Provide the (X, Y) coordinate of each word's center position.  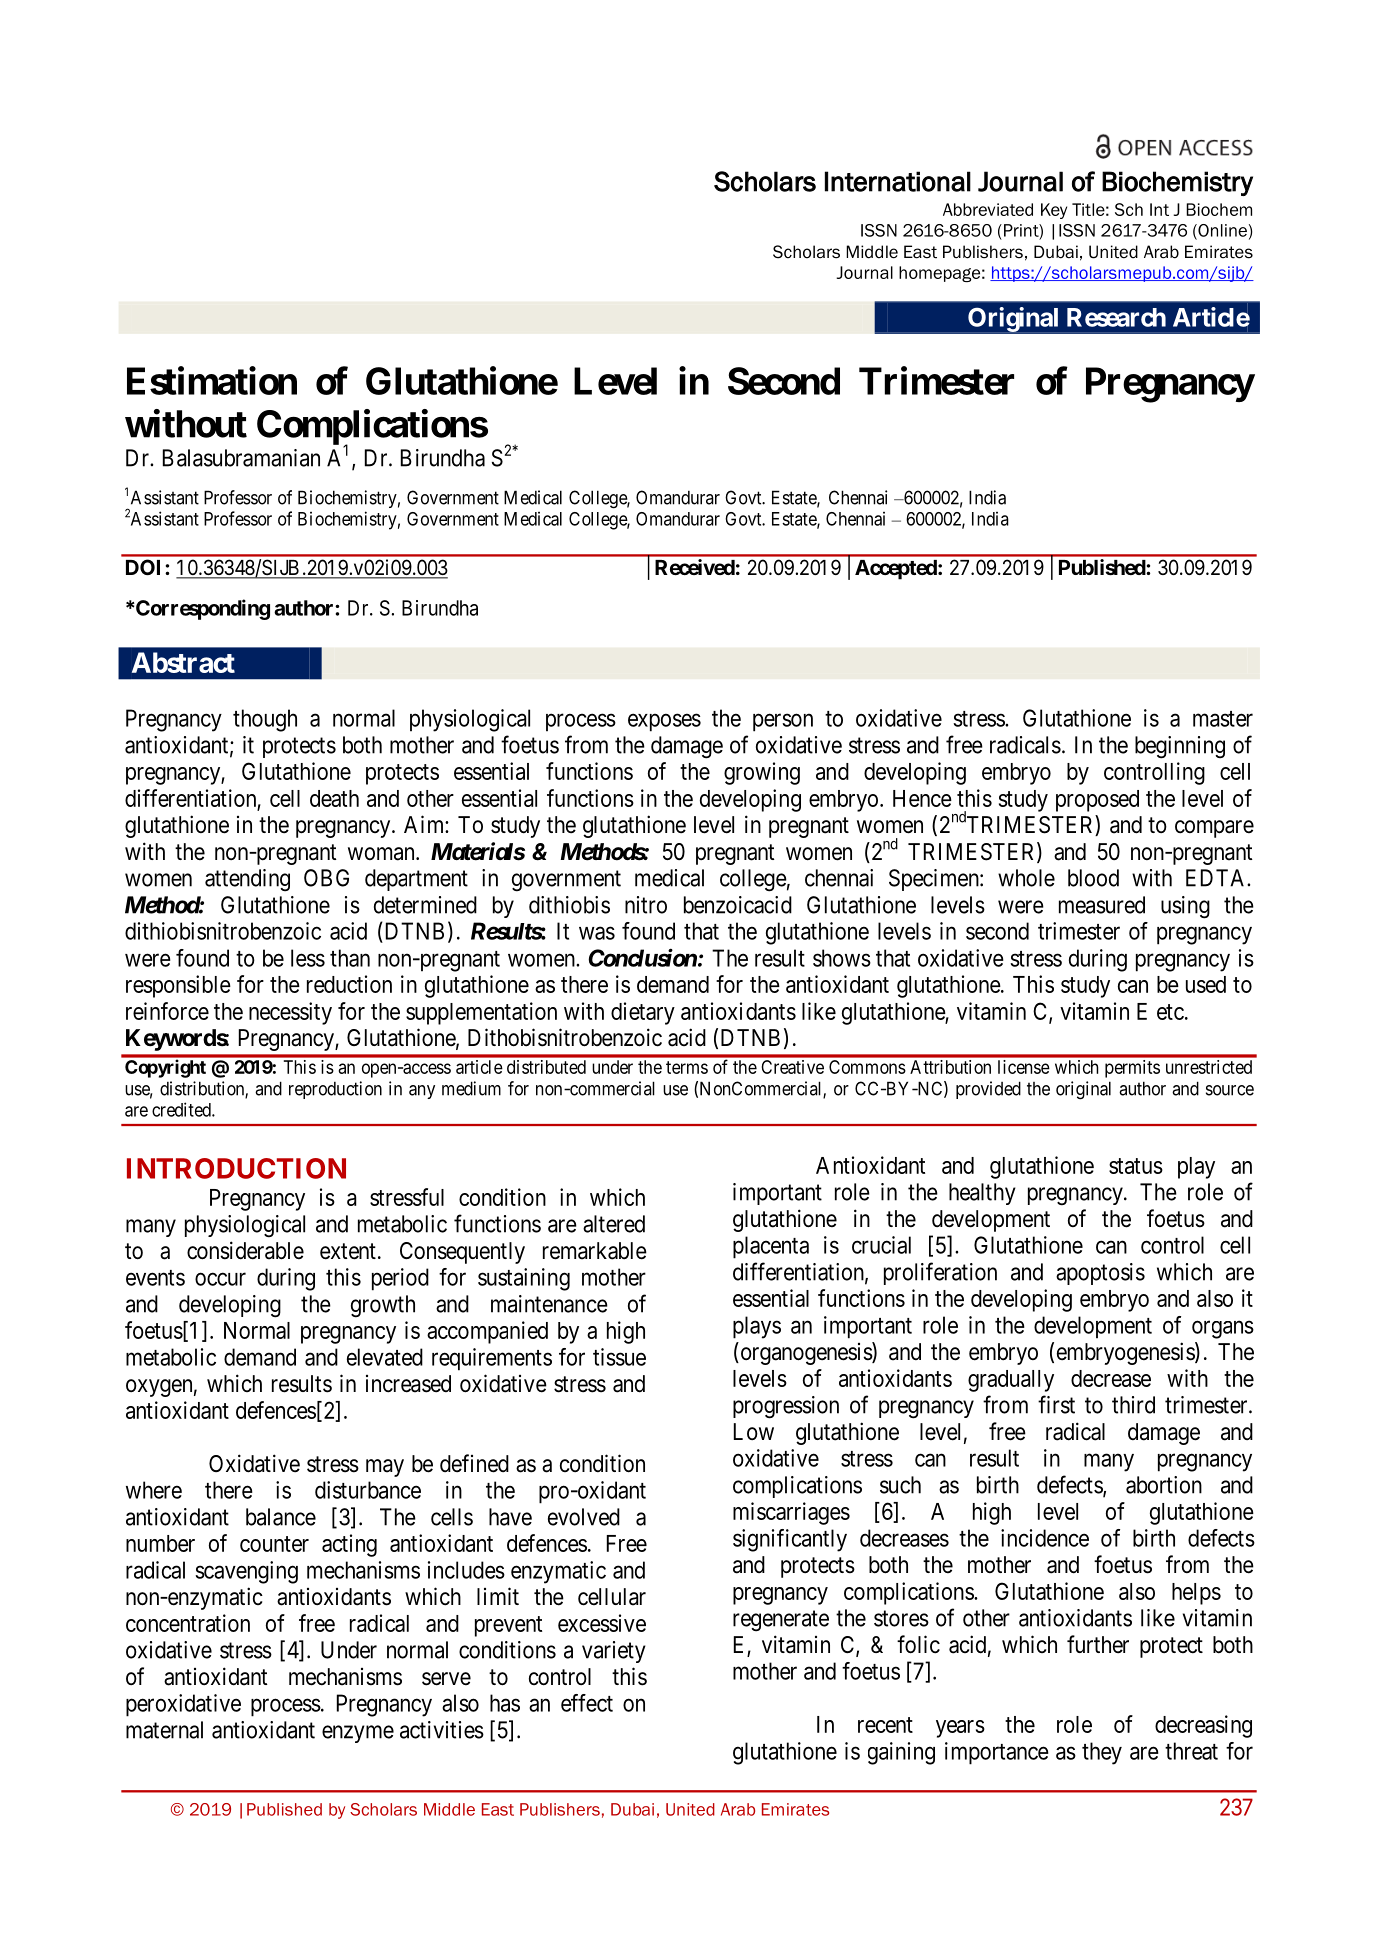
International (898, 181)
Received (695, 567)
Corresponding (202, 609)
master (1223, 719)
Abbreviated (988, 209)
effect (587, 1703)
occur (220, 1279)
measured (1102, 905)
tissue (619, 1357)
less (308, 958)
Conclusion (643, 957)
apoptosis (1100, 1274)
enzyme (358, 1734)
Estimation (212, 380)
